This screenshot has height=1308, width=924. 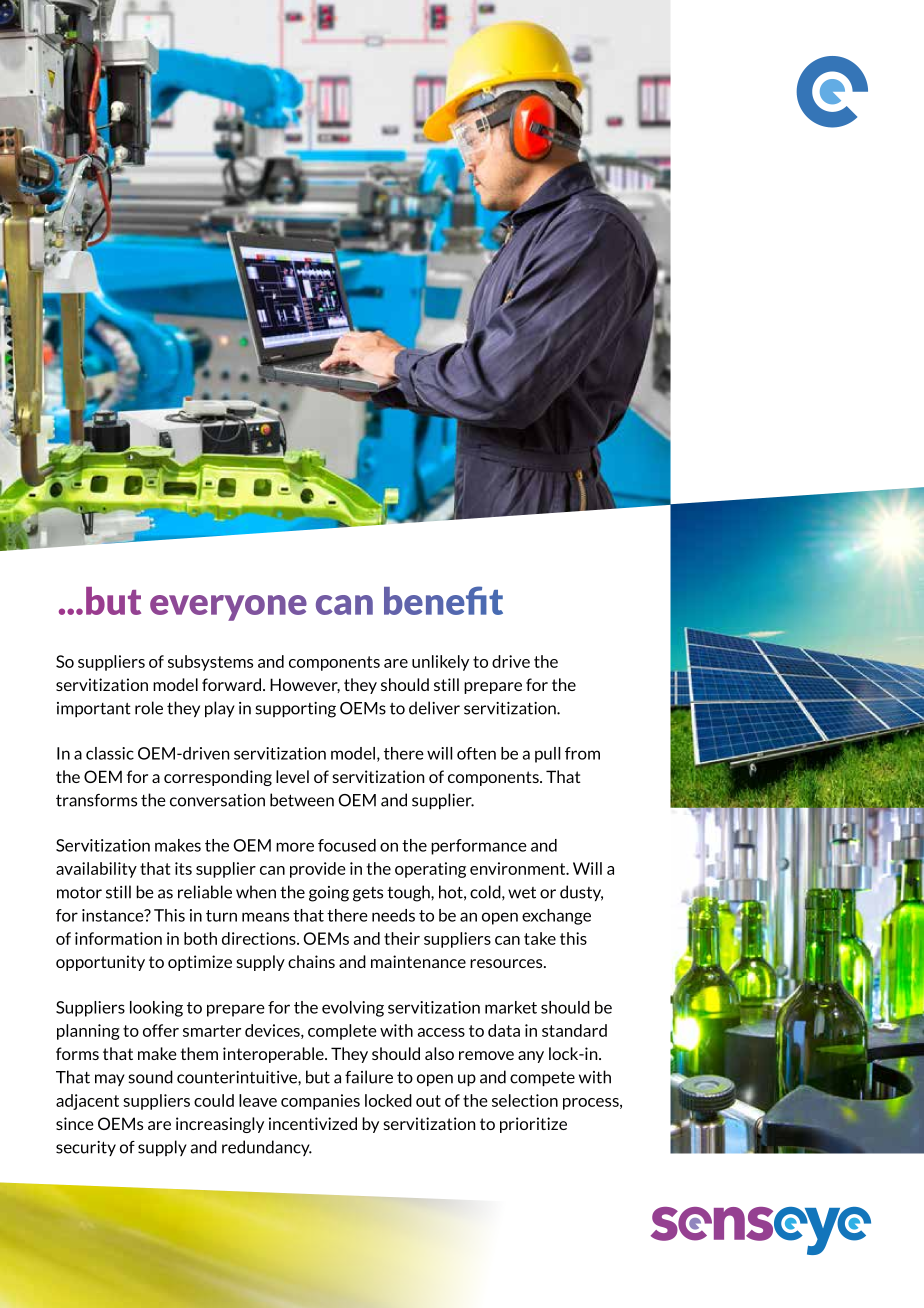 I want to click on security, so click(x=86, y=1148).
